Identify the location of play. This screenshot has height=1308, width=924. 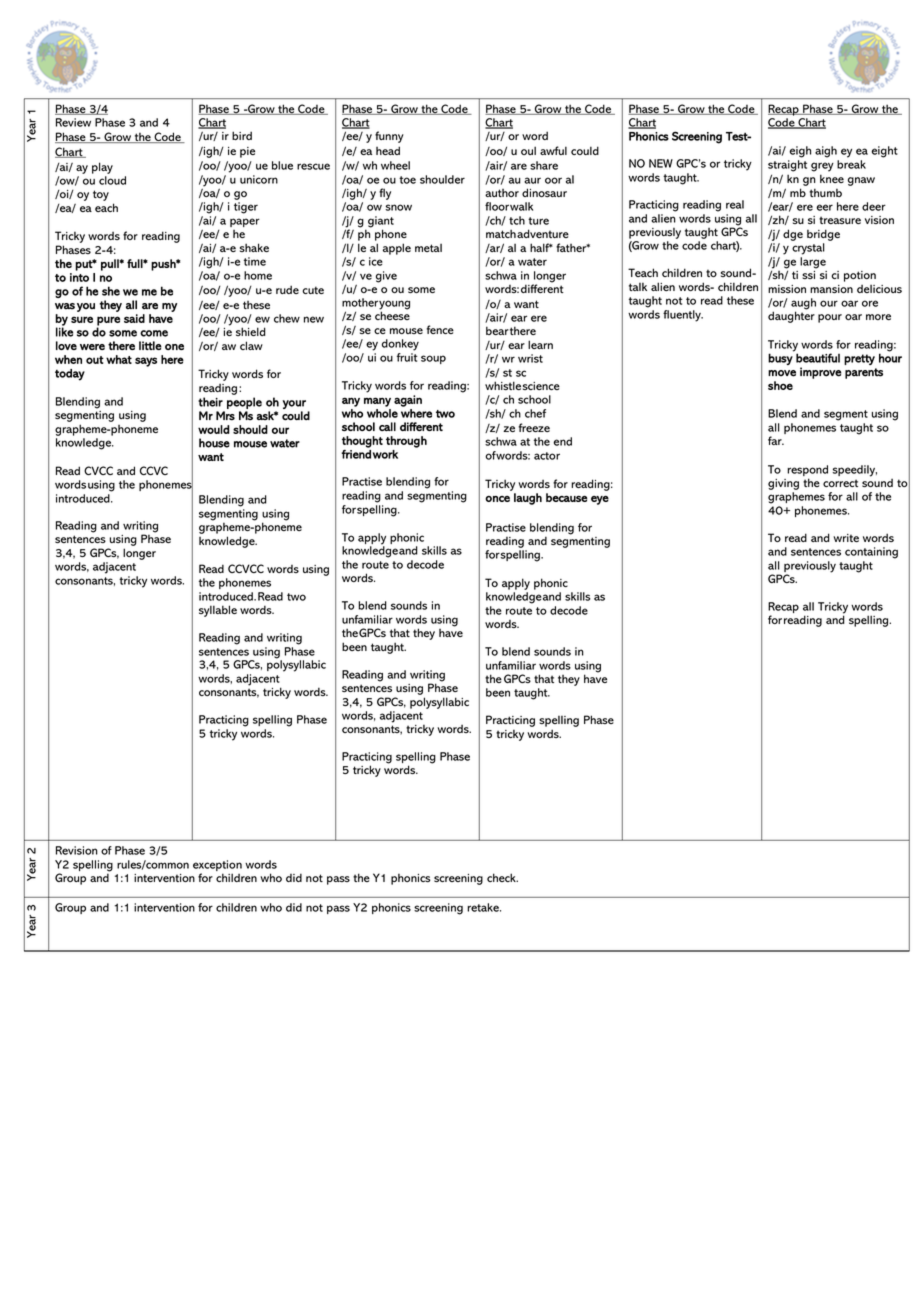
(102, 168).
